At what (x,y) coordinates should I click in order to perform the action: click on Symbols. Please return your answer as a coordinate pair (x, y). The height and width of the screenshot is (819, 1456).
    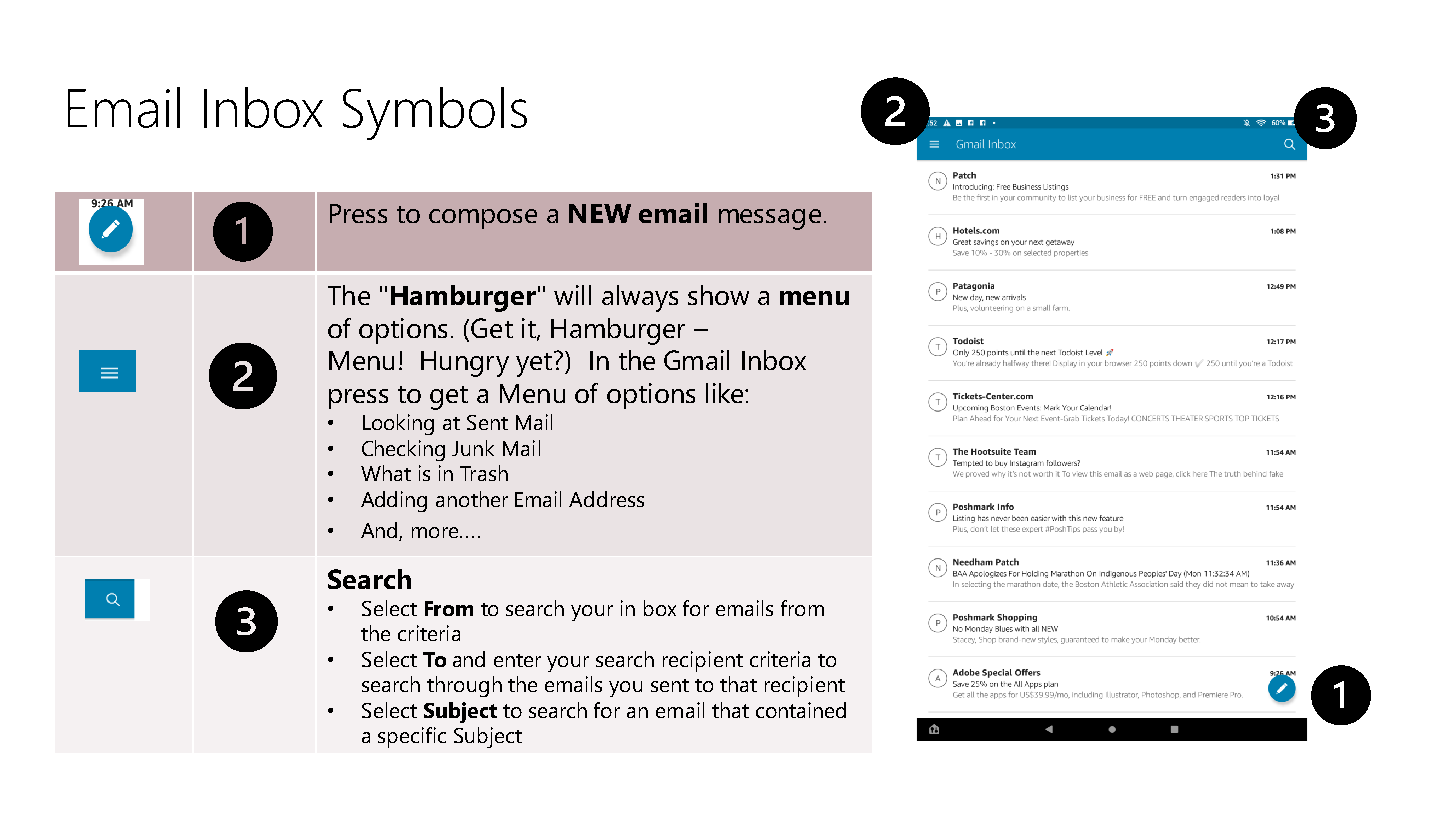
    Looking at the image, I should click on (435, 113).
